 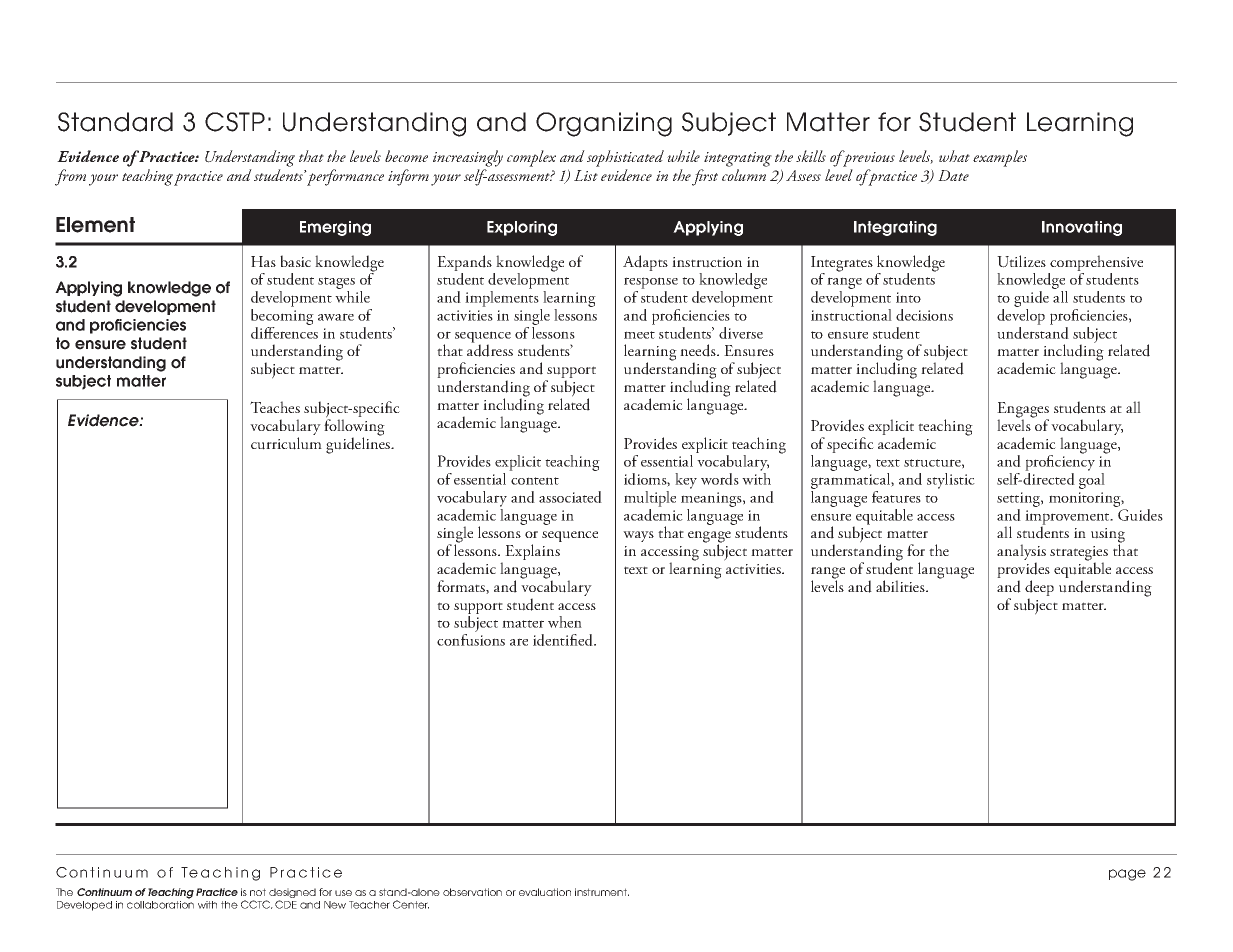 What do you see at coordinates (625, 158) in the document?
I see `sophisticated` at bounding box center [625, 158].
